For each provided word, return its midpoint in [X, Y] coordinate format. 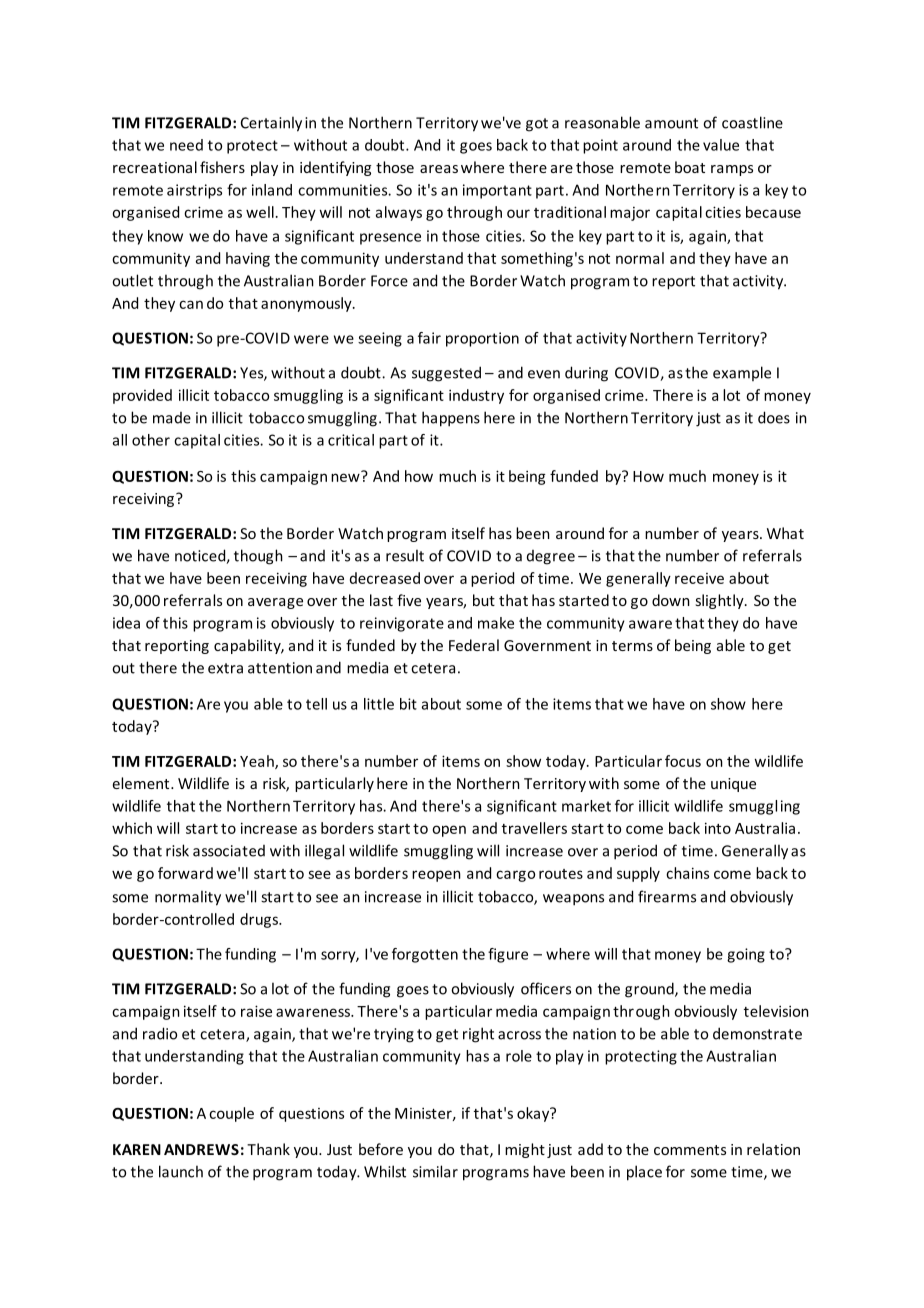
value [721, 145]
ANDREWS [201, 1149]
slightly [720, 601]
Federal [474, 645]
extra [225, 668]
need [186, 145]
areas [439, 169]
